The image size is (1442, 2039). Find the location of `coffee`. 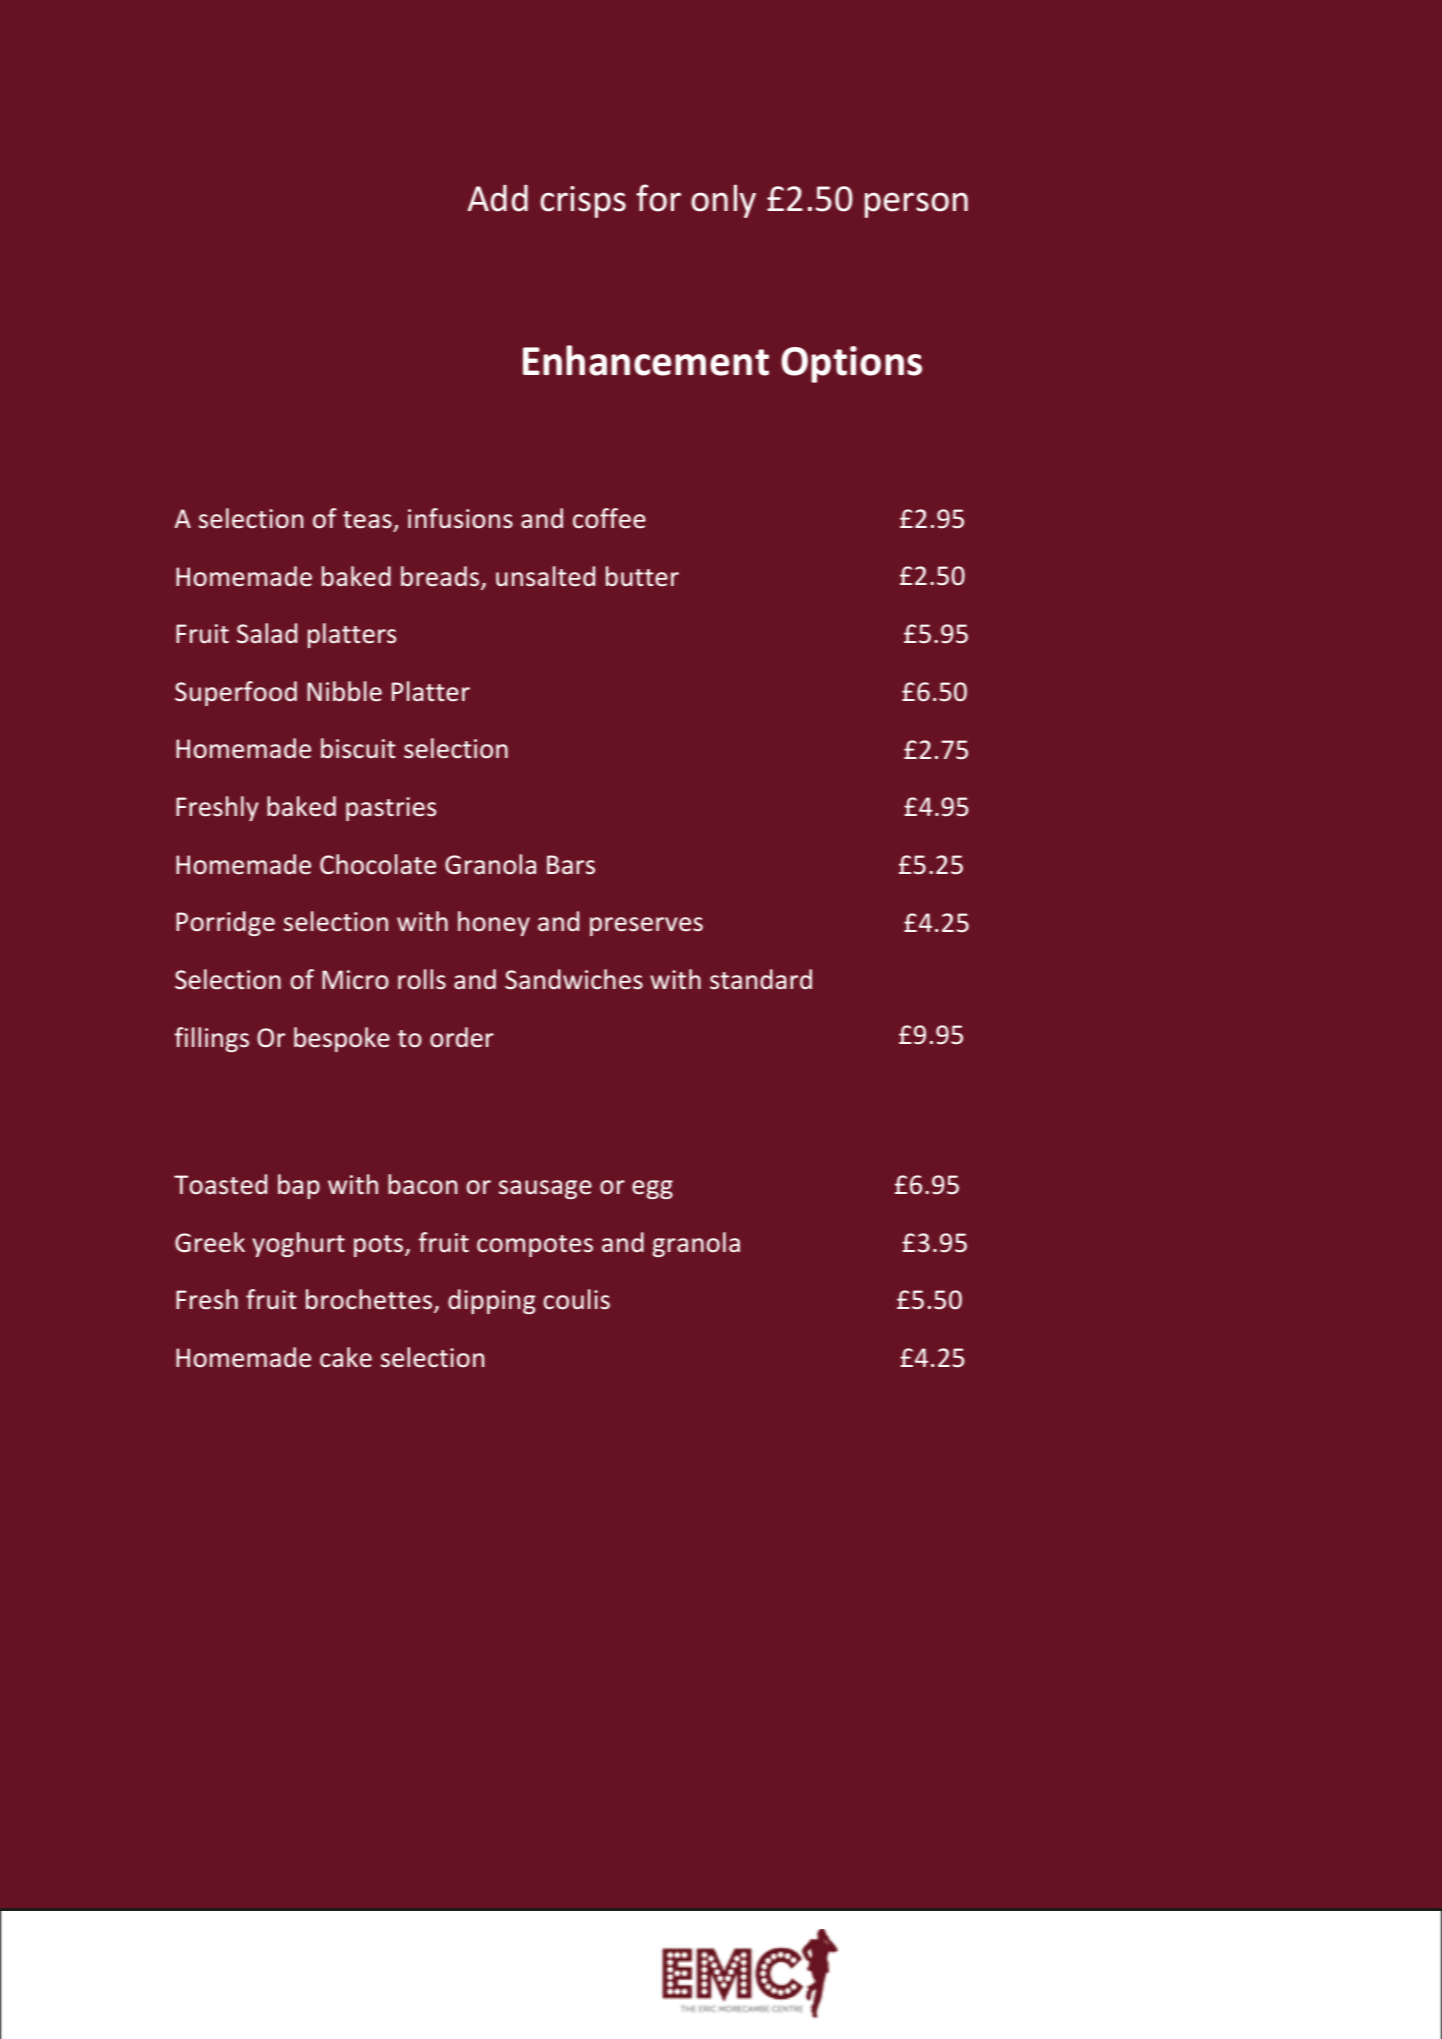

coffee is located at coordinates (609, 518).
